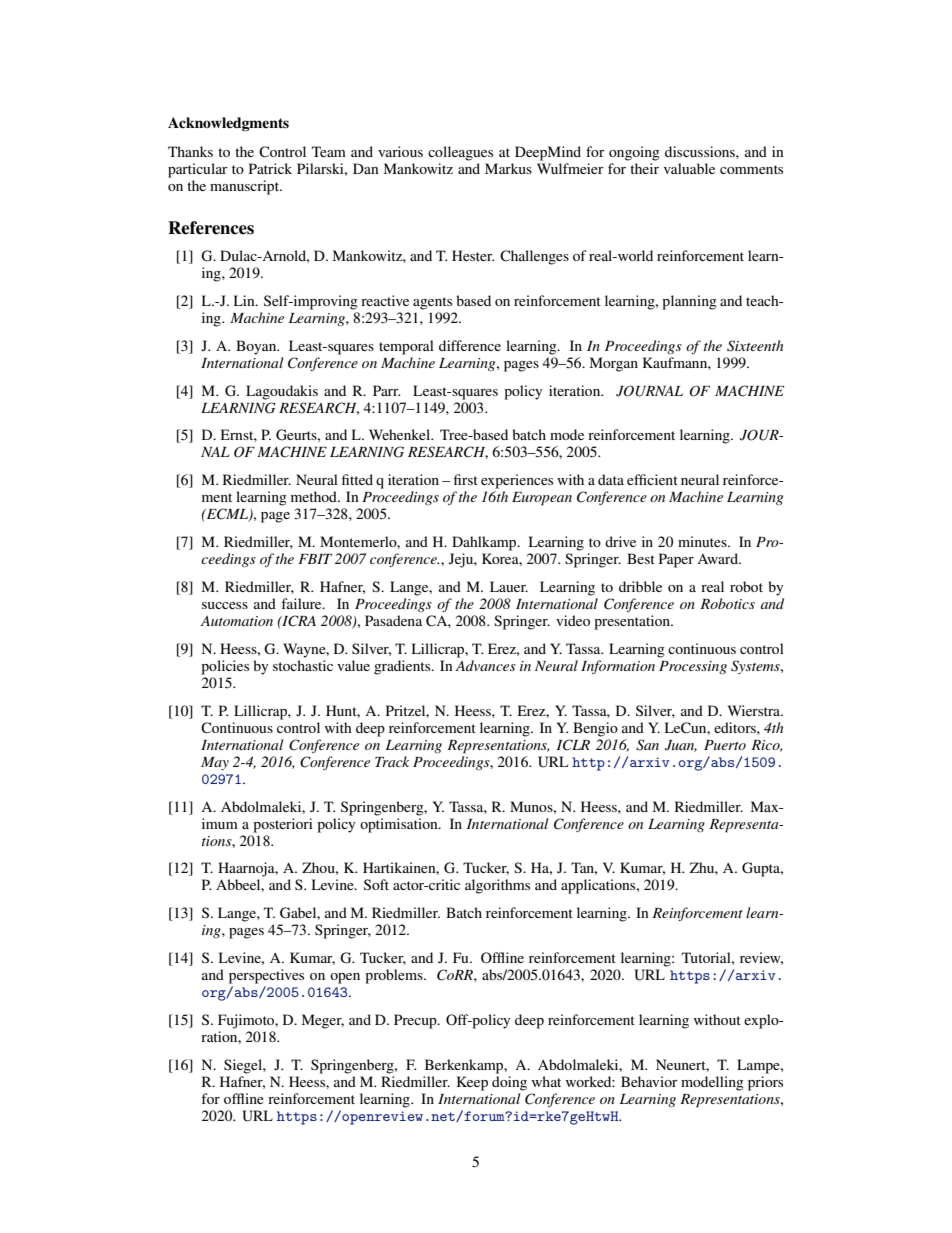  Describe the element at coordinates (508, 168) in the screenshot. I see `Markus` at that location.
